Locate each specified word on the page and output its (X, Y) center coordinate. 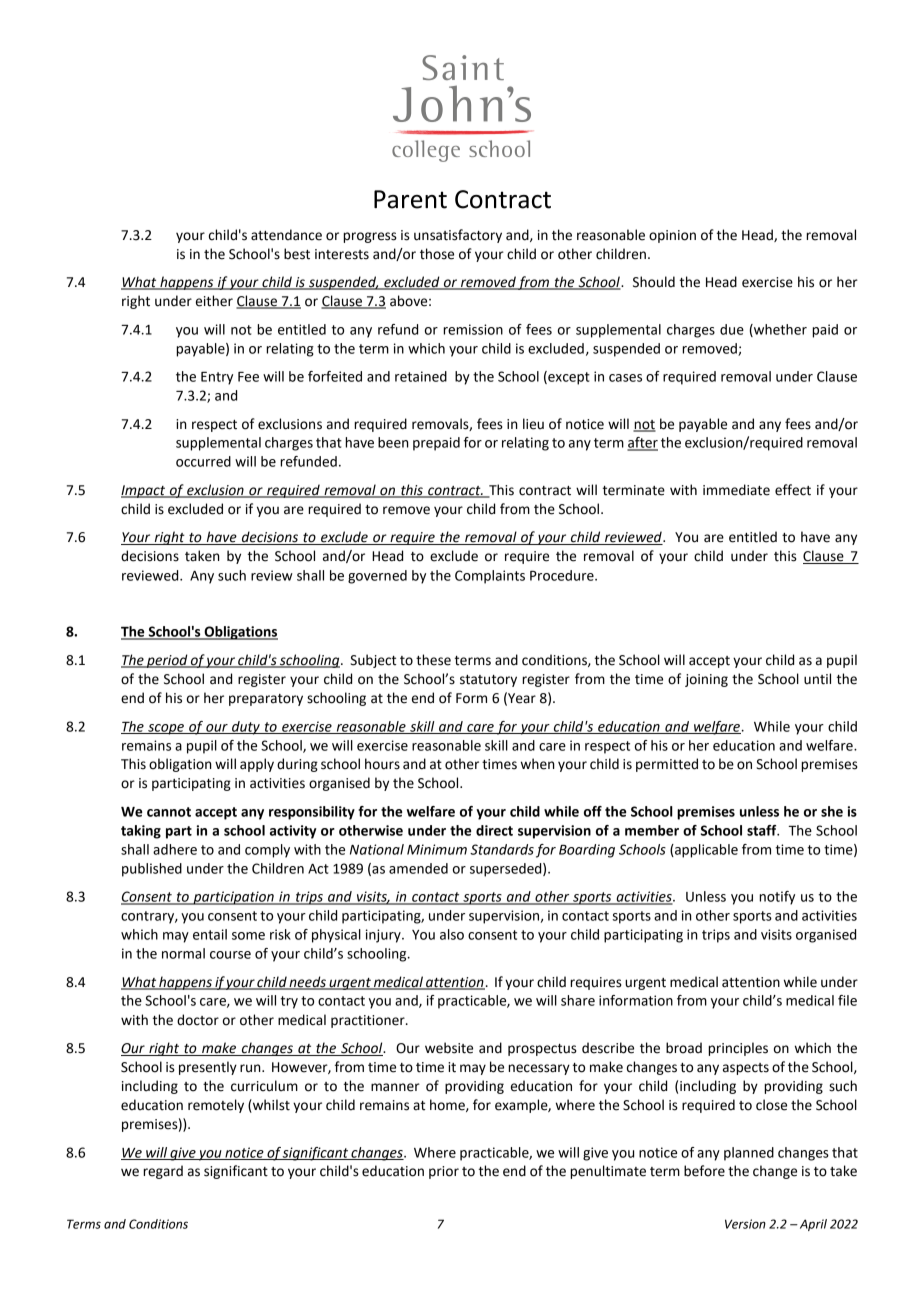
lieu (533, 424)
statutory (488, 681)
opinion (672, 236)
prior (444, 1172)
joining (706, 680)
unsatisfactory (458, 236)
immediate (736, 490)
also (452, 934)
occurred (203, 461)
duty (246, 728)
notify (777, 898)
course (230, 955)
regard (163, 1172)
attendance (286, 235)
